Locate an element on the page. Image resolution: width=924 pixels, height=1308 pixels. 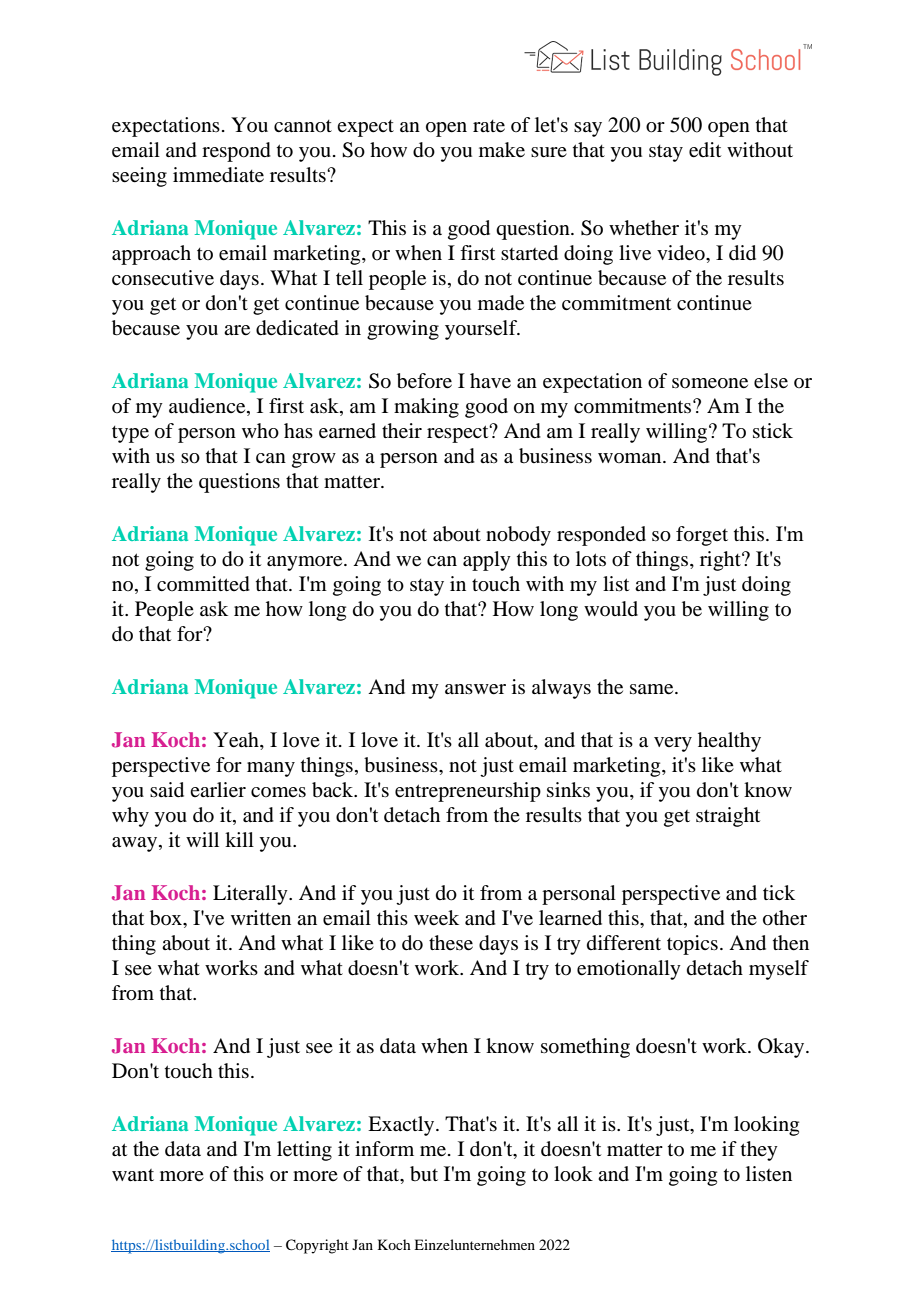
straight is located at coordinates (728, 817).
